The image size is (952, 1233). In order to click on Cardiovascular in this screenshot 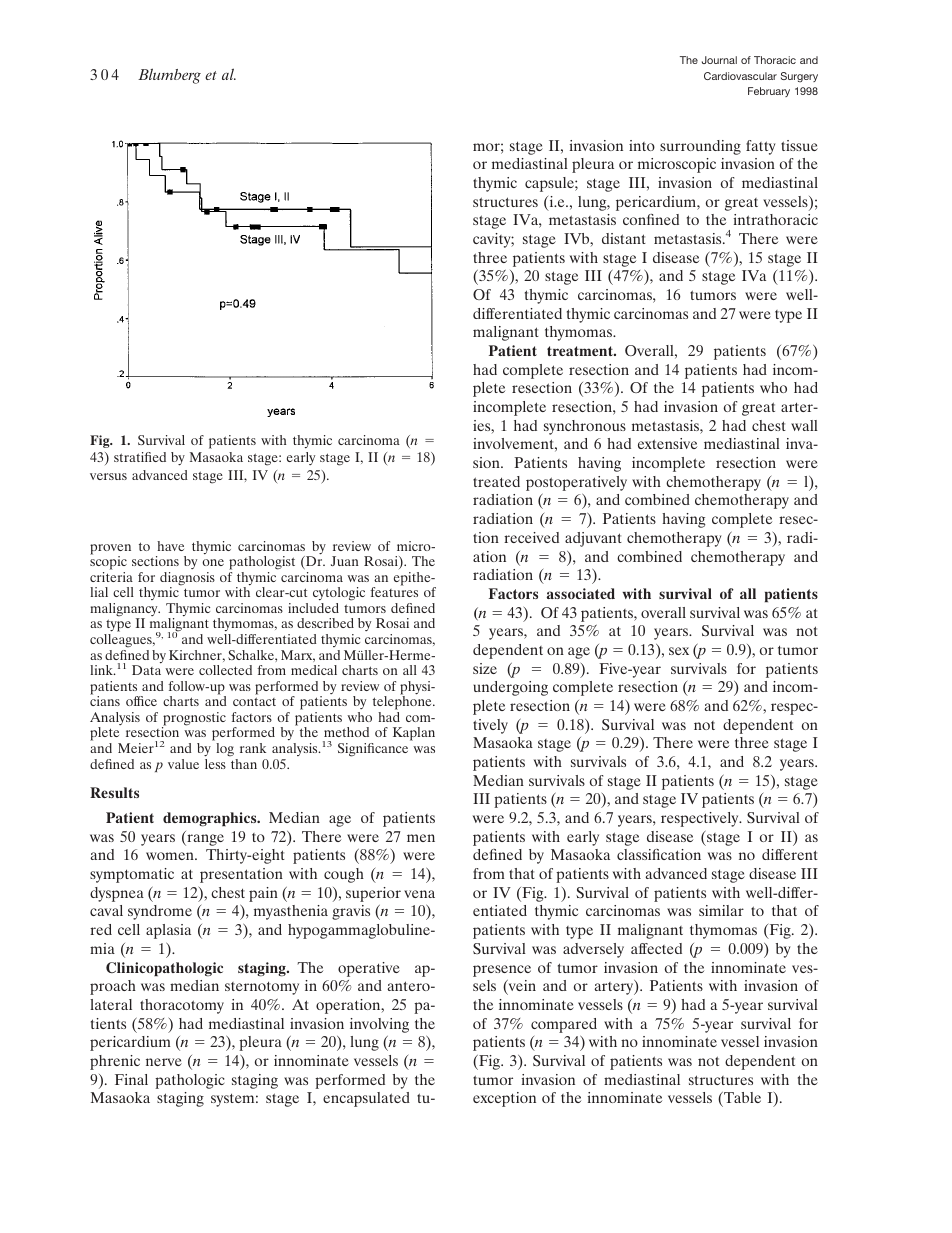, I will do `click(740, 76)`.
